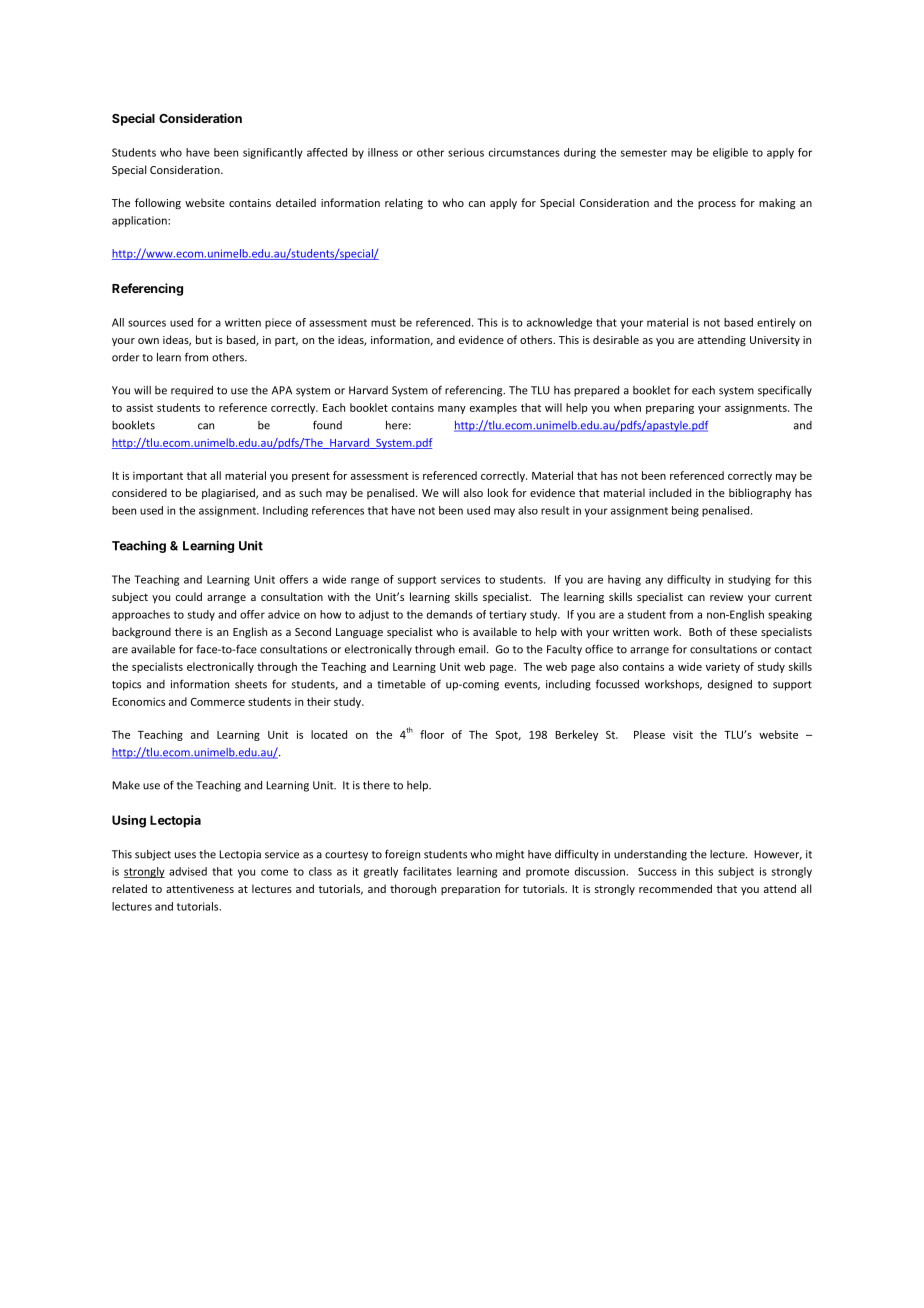 This screenshot has height=1308, width=924. I want to click on serious, so click(466, 152).
